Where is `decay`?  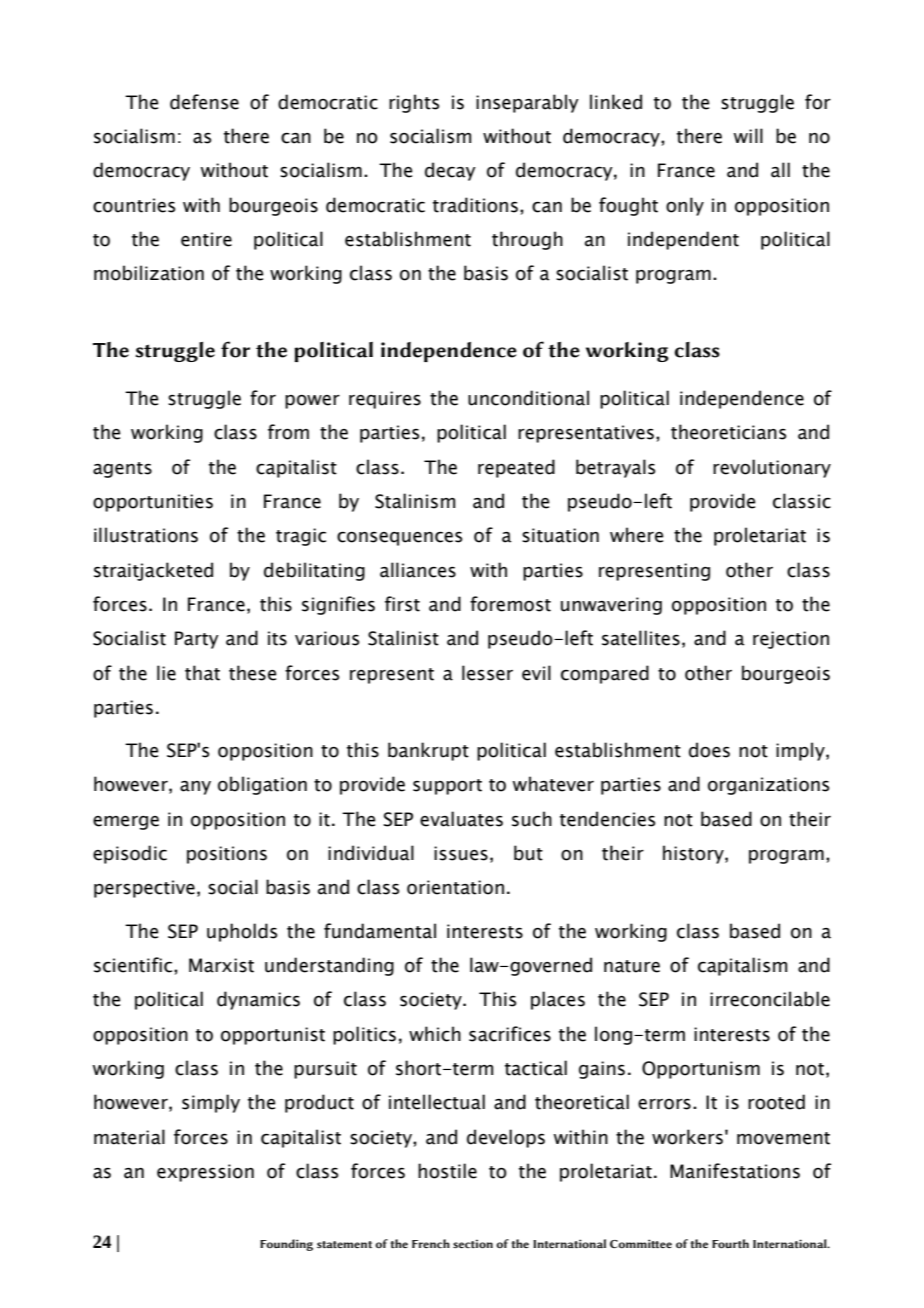
decay is located at coordinates (450, 171).
